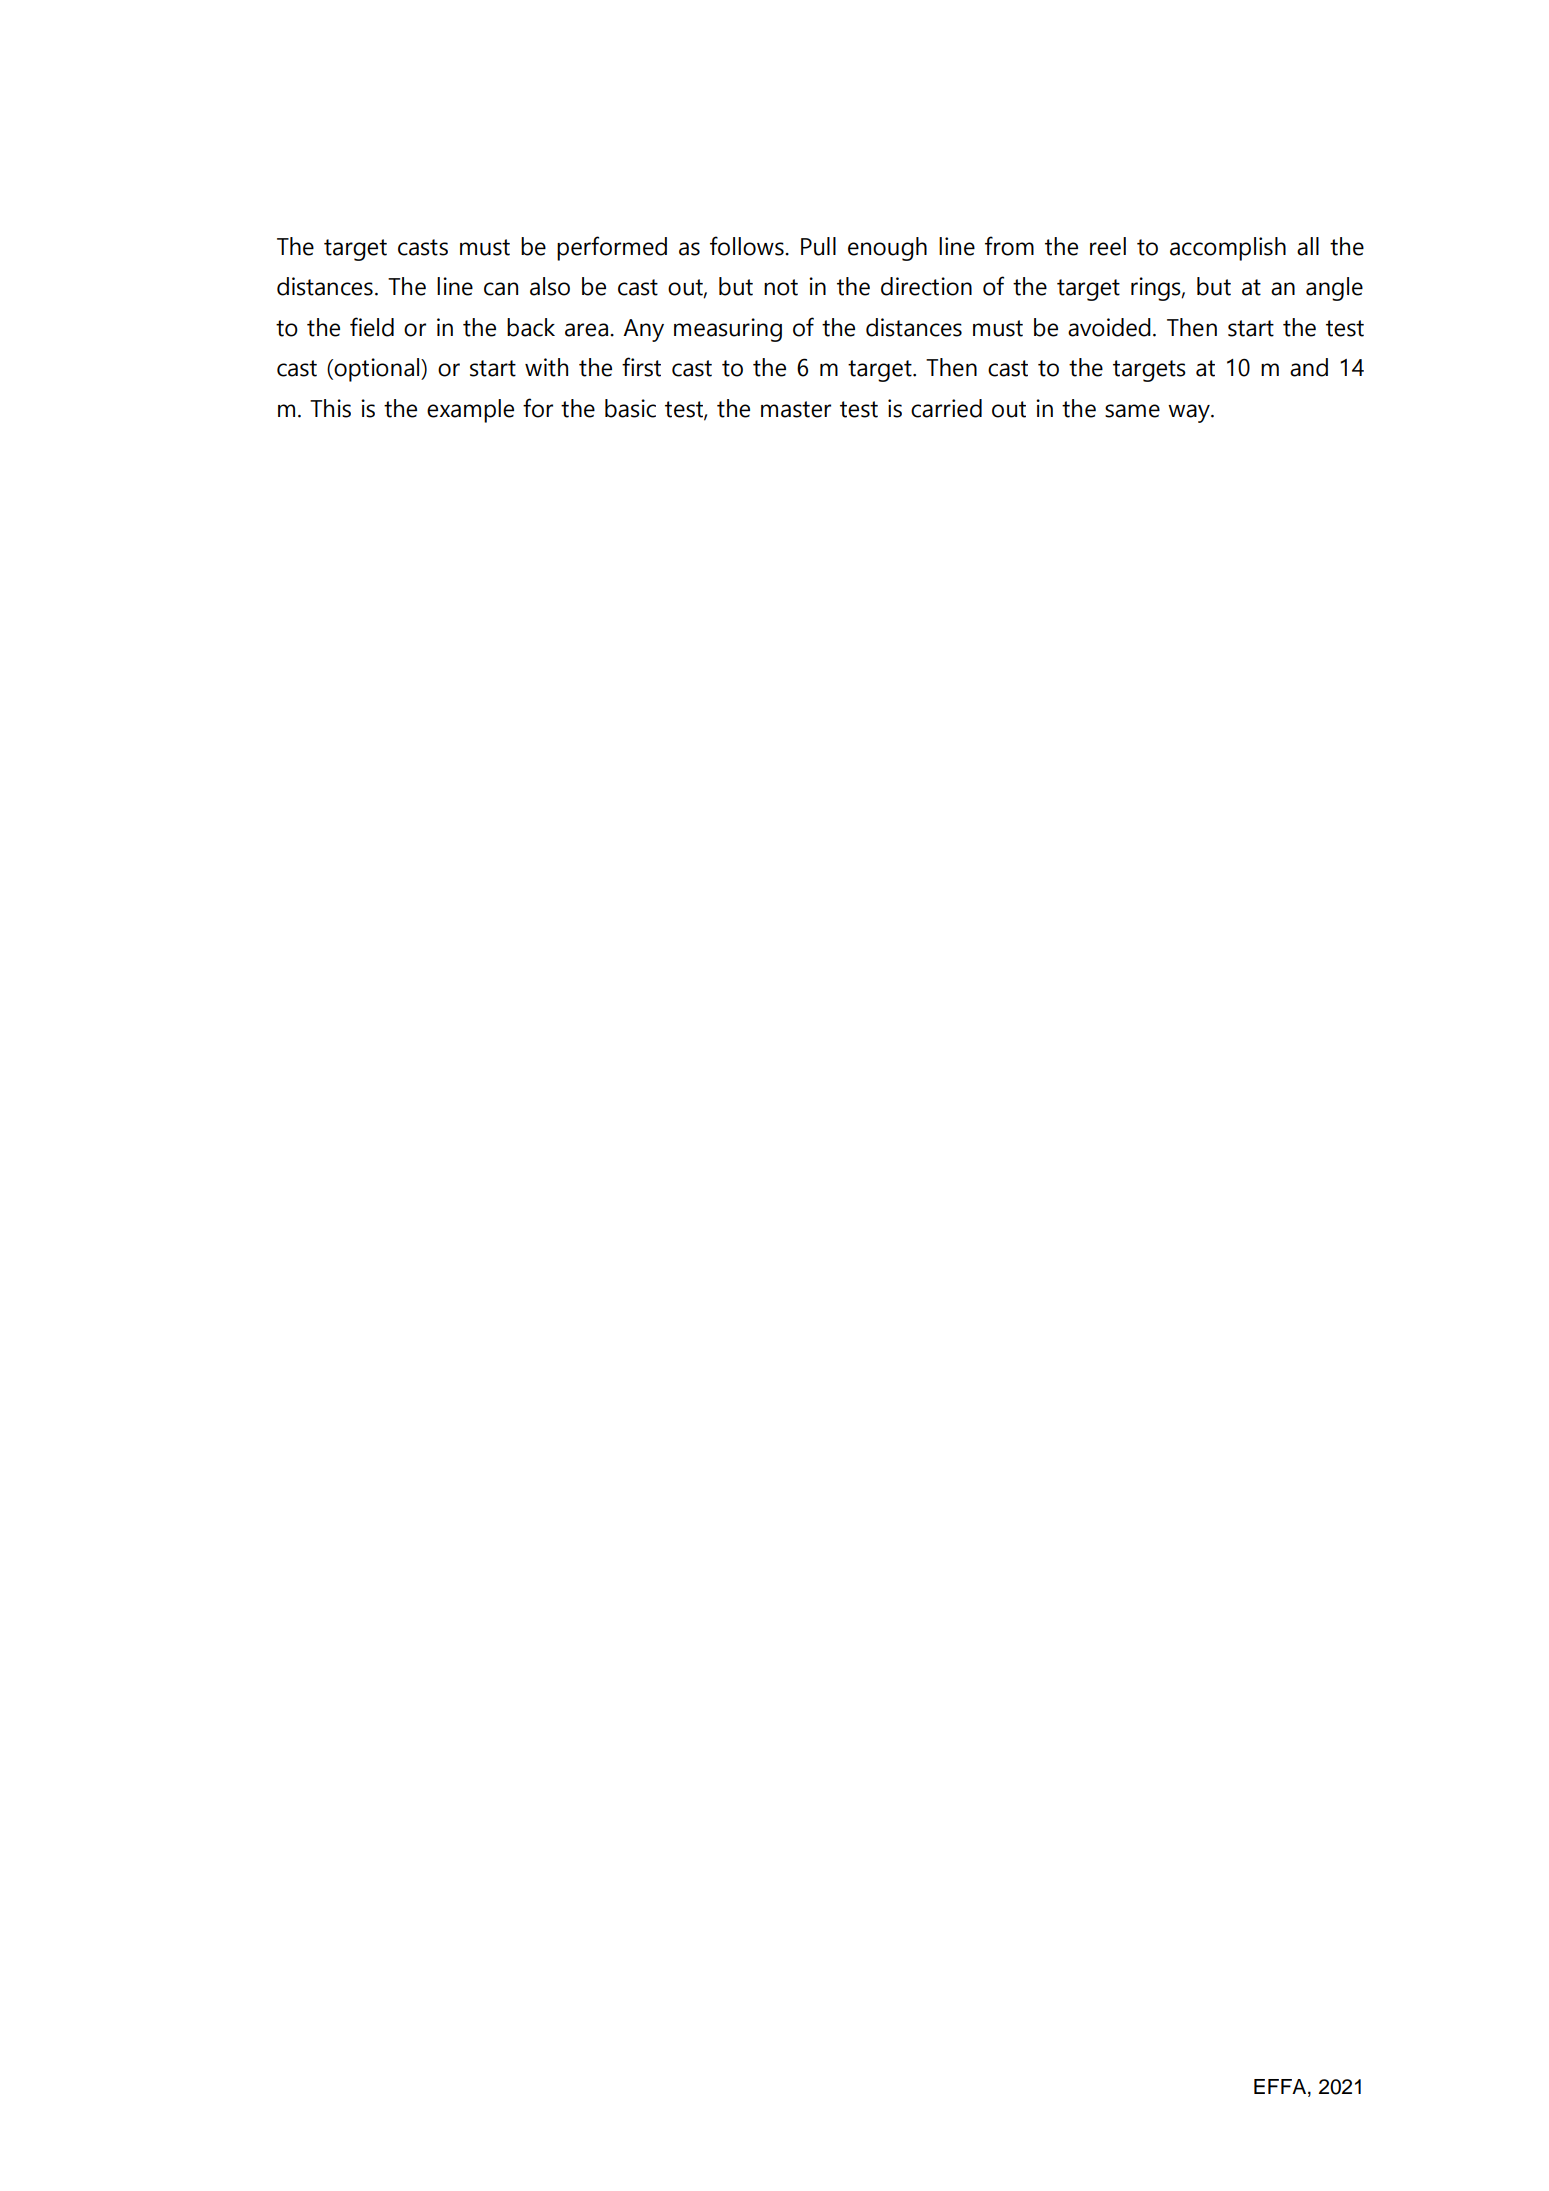 This page has height=2191, width=1549. Describe the element at coordinates (1309, 367) in the page. I see `and` at that location.
